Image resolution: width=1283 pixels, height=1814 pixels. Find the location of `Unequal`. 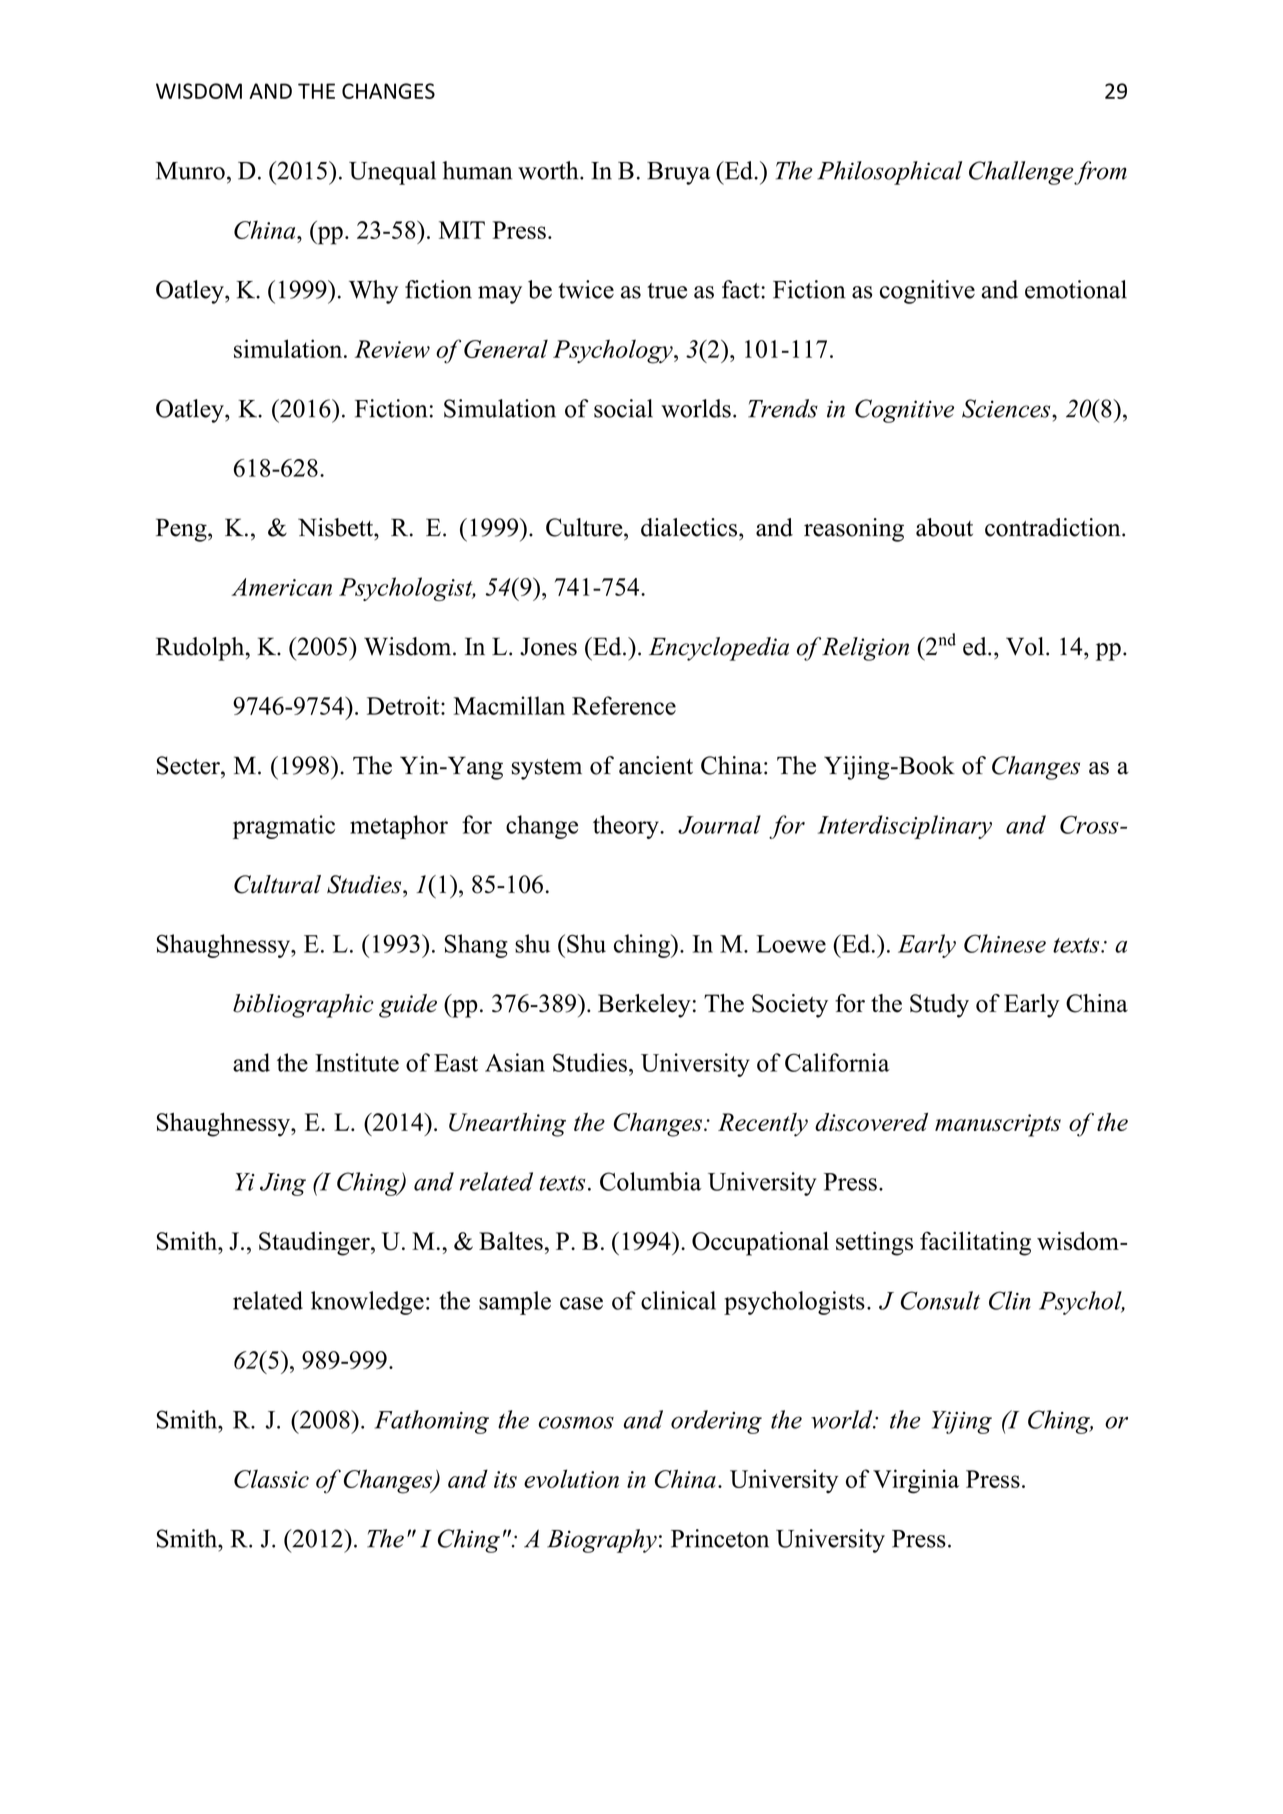

Unequal is located at coordinates (392, 173).
